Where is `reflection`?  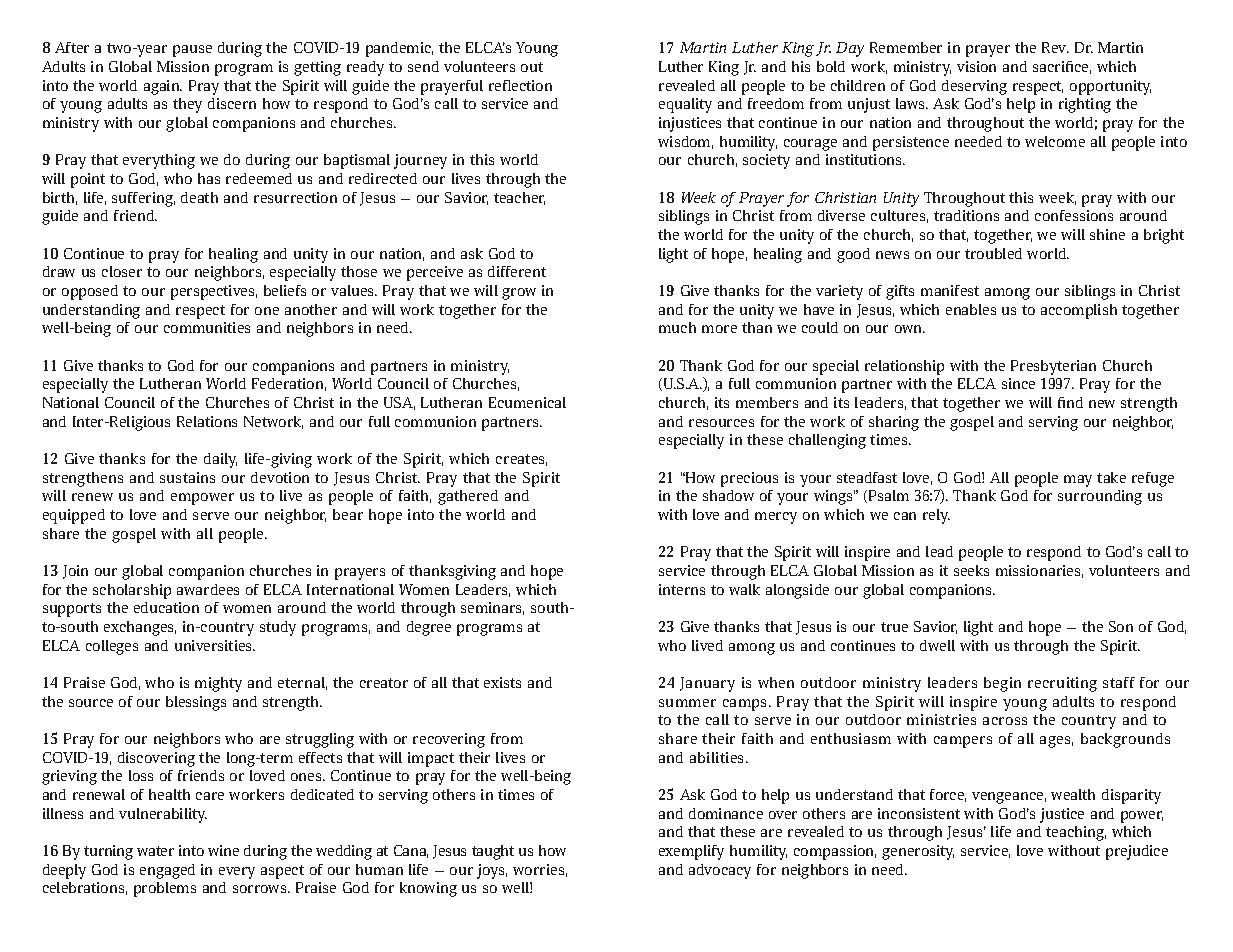 reflection is located at coordinates (520, 85).
